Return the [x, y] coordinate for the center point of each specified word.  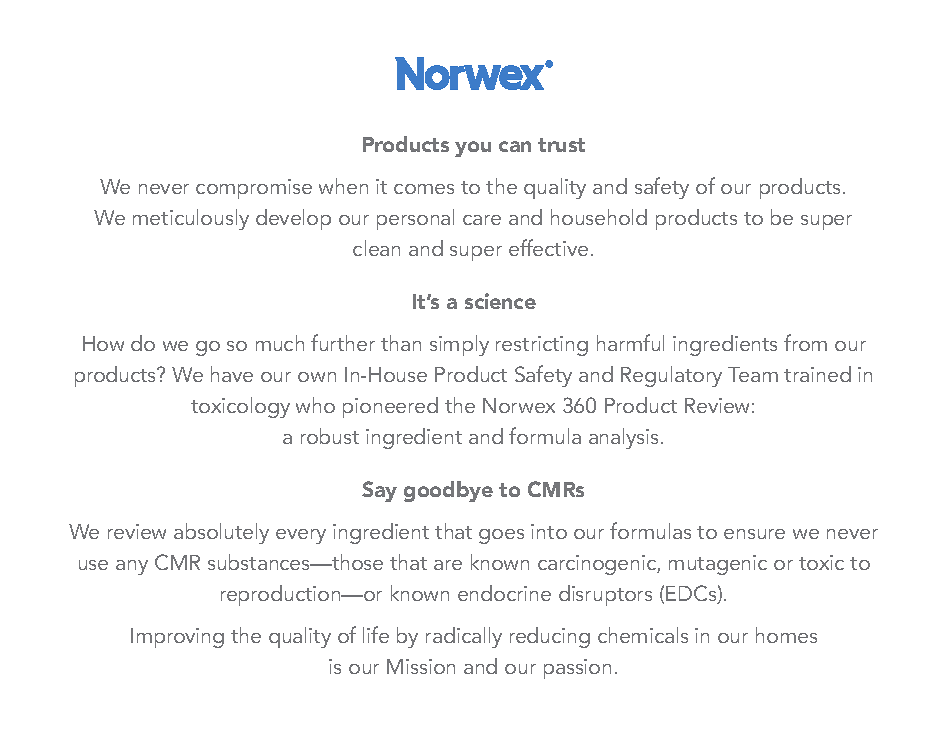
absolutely [221, 533]
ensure [754, 534]
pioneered [390, 407]
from [805, 342]
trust [561, 145]
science [500, 301]
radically [464, 637]
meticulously [191, 219]
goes [501, 536]
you [473, 149]
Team [753, 374]
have [232, 374]
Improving [177, 638]
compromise [254, 189]
